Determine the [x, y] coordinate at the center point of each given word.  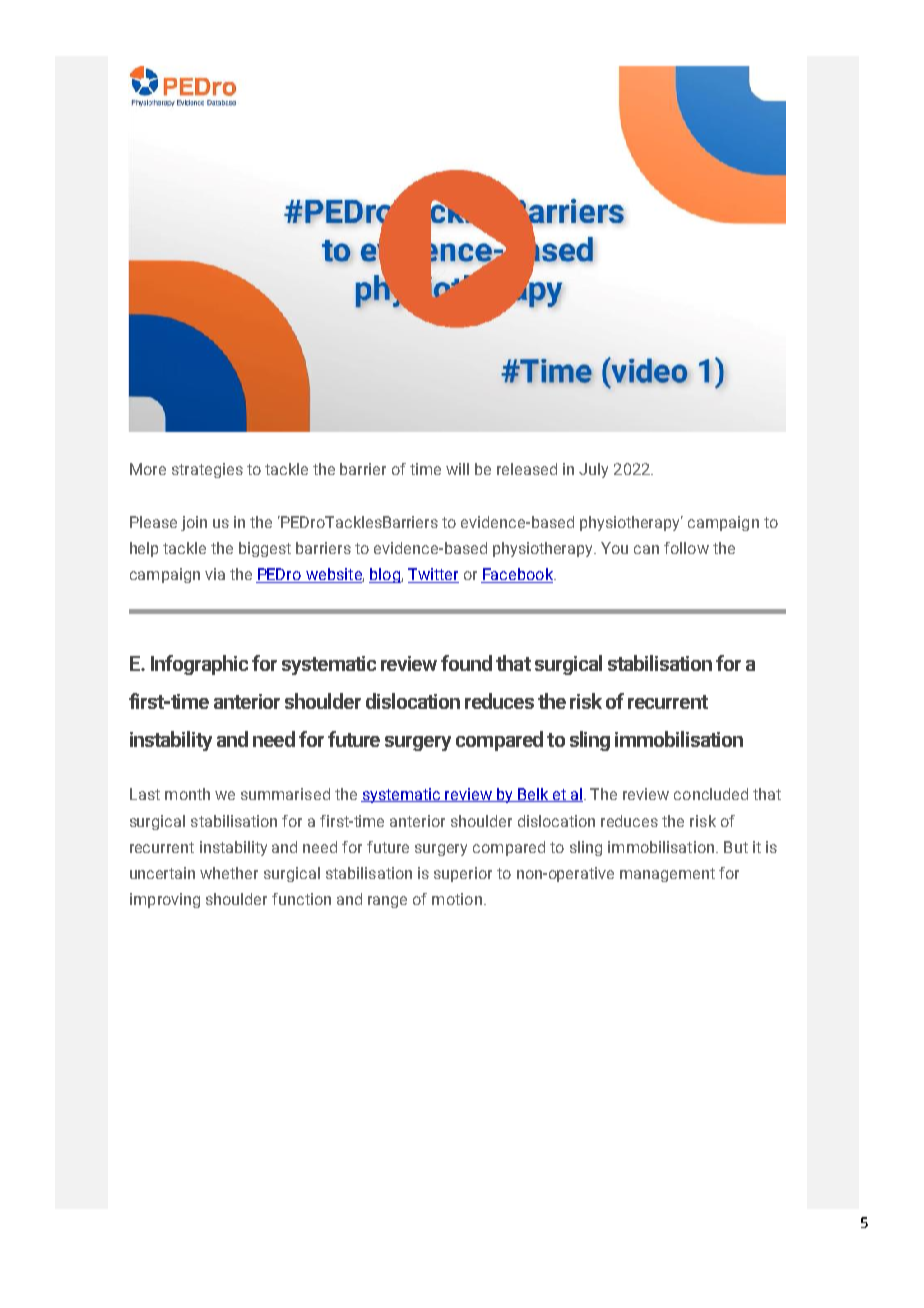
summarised [285, 794]
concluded [711, 794]
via [215, 574]
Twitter [433, 575]
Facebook [518, 575]
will [457, 469]
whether [229, 873]
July [593, 470]
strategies [207, 470]
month [187, 794]
